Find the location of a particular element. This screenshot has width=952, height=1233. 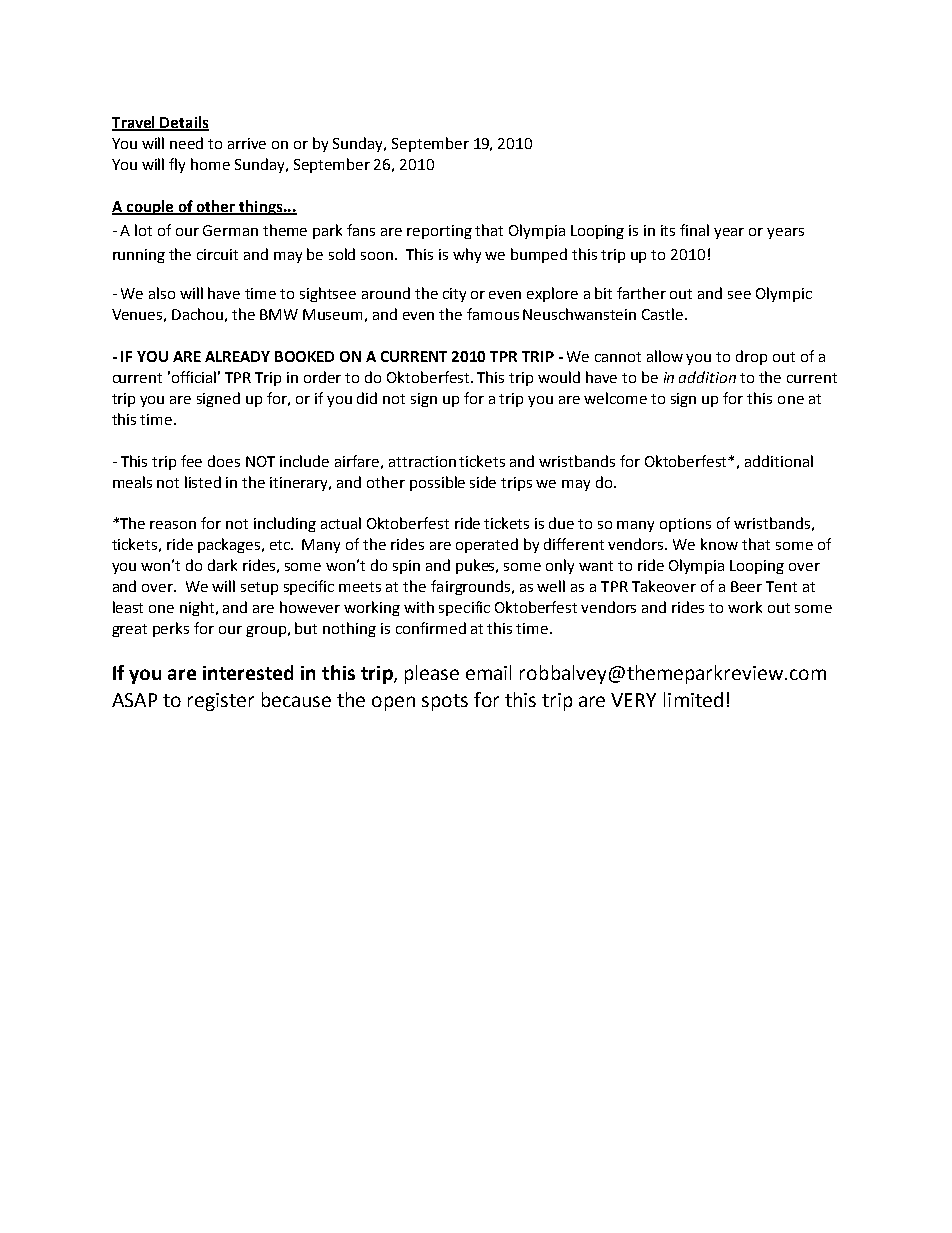

fee is located at coordinates (191, 461).
